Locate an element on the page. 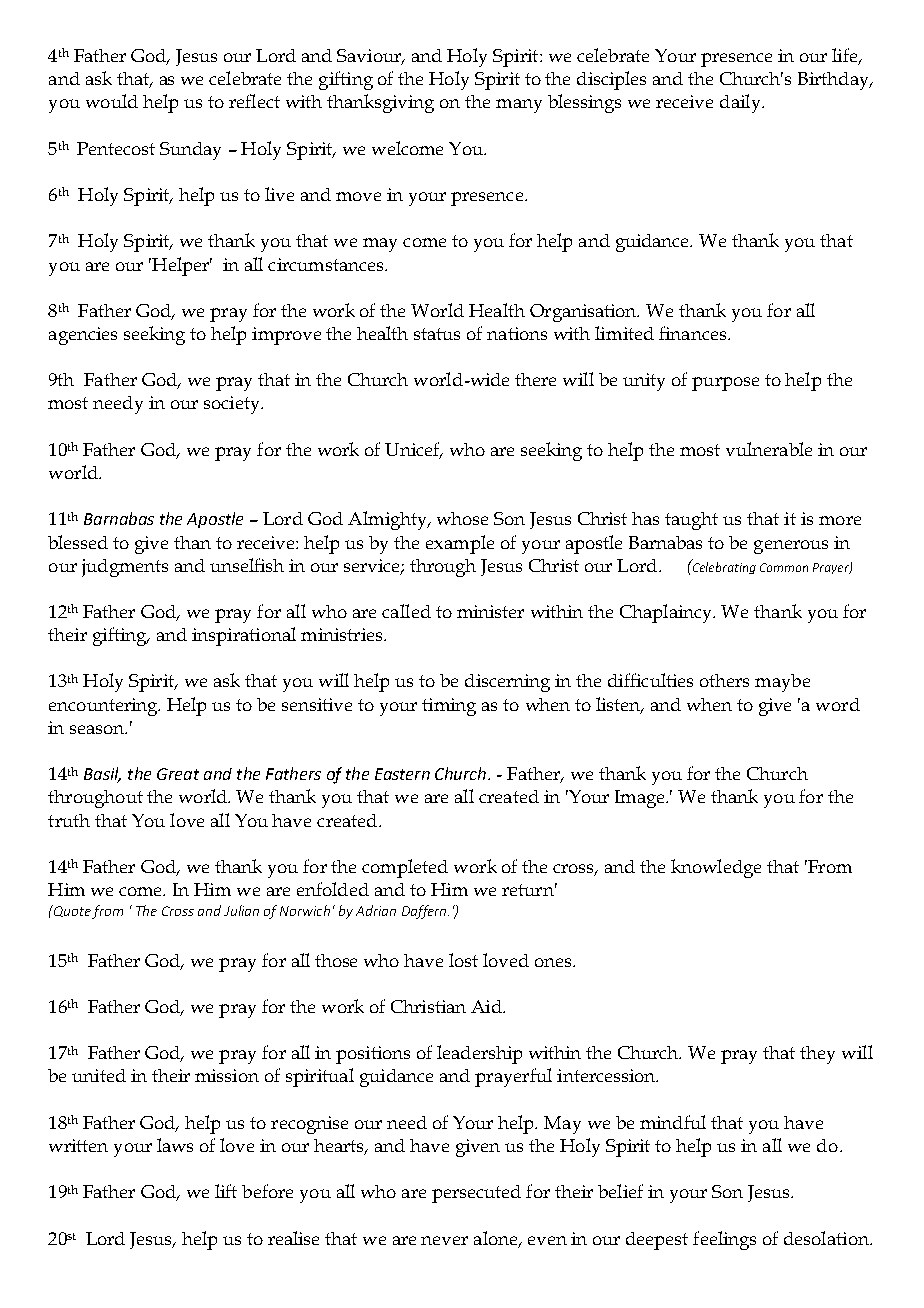 The height and width of the image is (1308, 924). finances is located at coordinates (694, 333).
